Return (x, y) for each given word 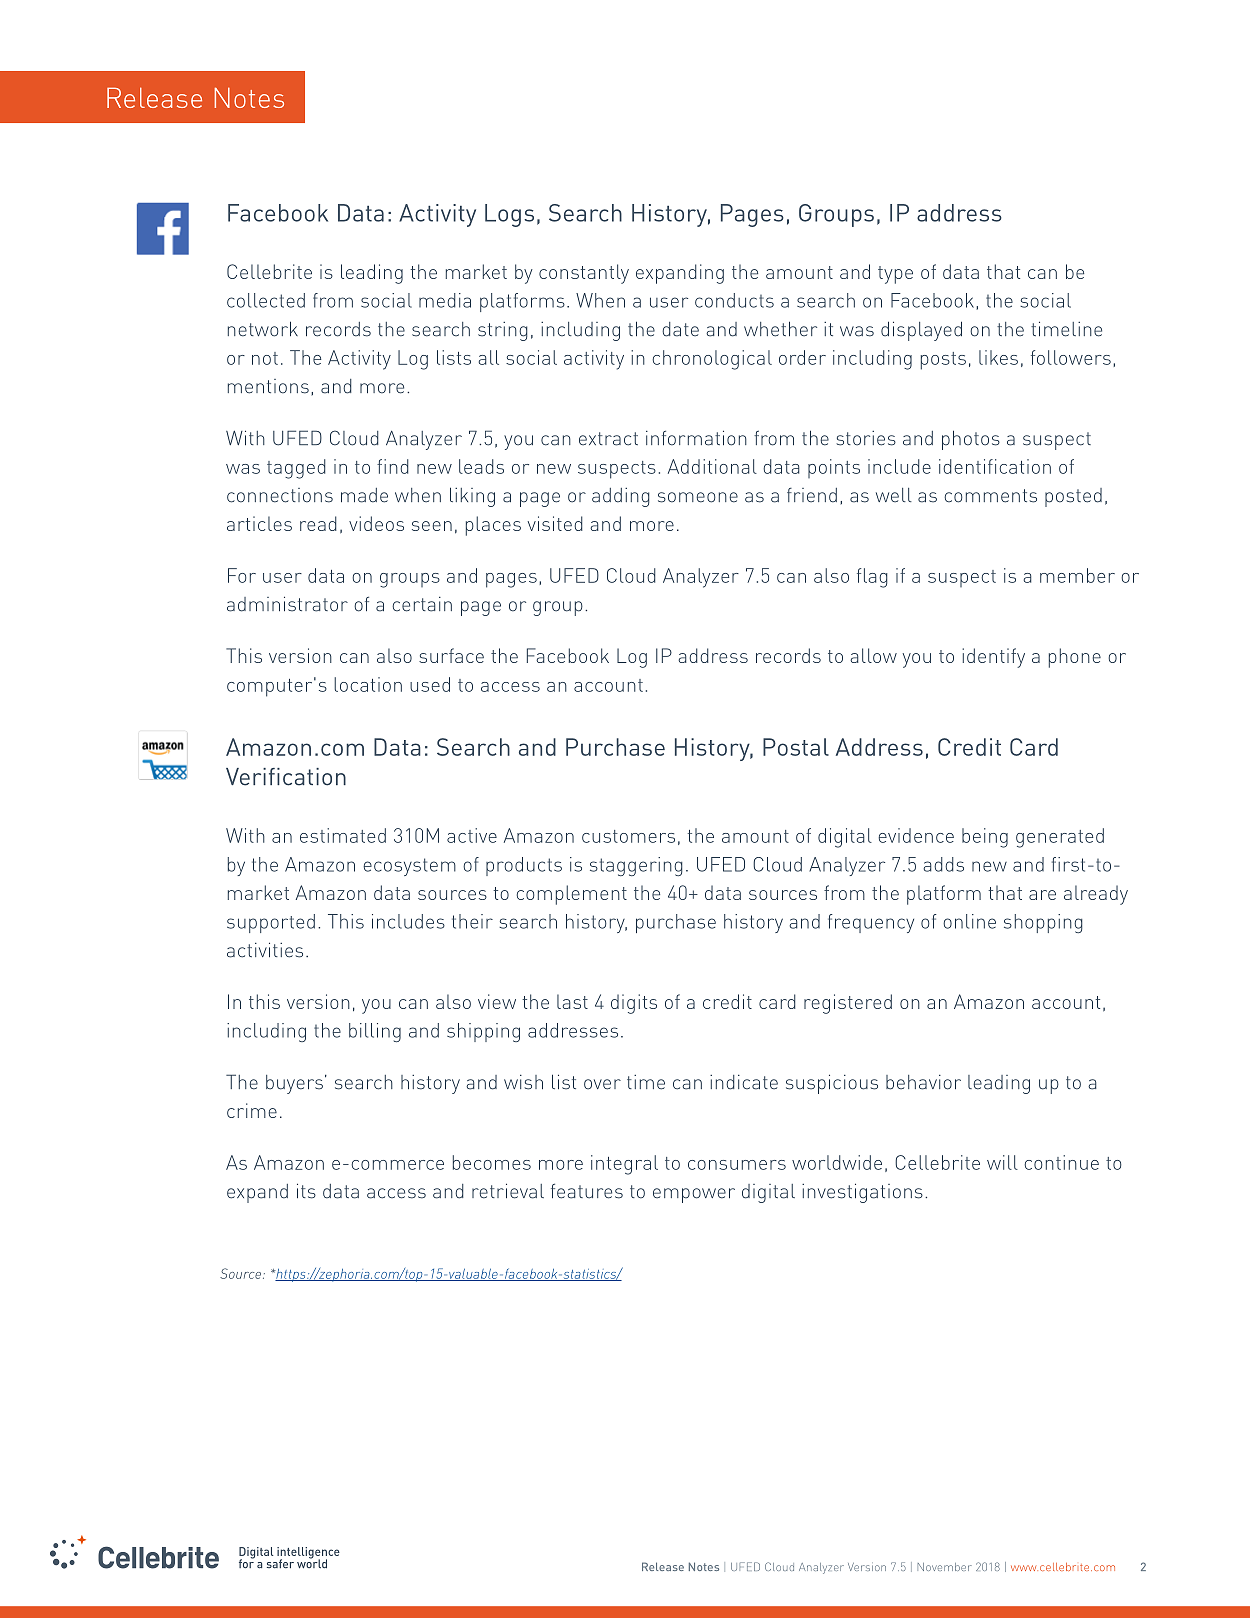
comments (990, 496)
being (985, 838)
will (1002, 1162)
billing (375, 1032)
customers (628, 836)
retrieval (508, 1191)
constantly (584, 274)
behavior (923, 1082)
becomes (492, 1162)
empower (694, 1195)
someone (698, 497)
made (364, 495)
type (895, 275)
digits (634, 1004)
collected (266, 300)
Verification (286, 777)
